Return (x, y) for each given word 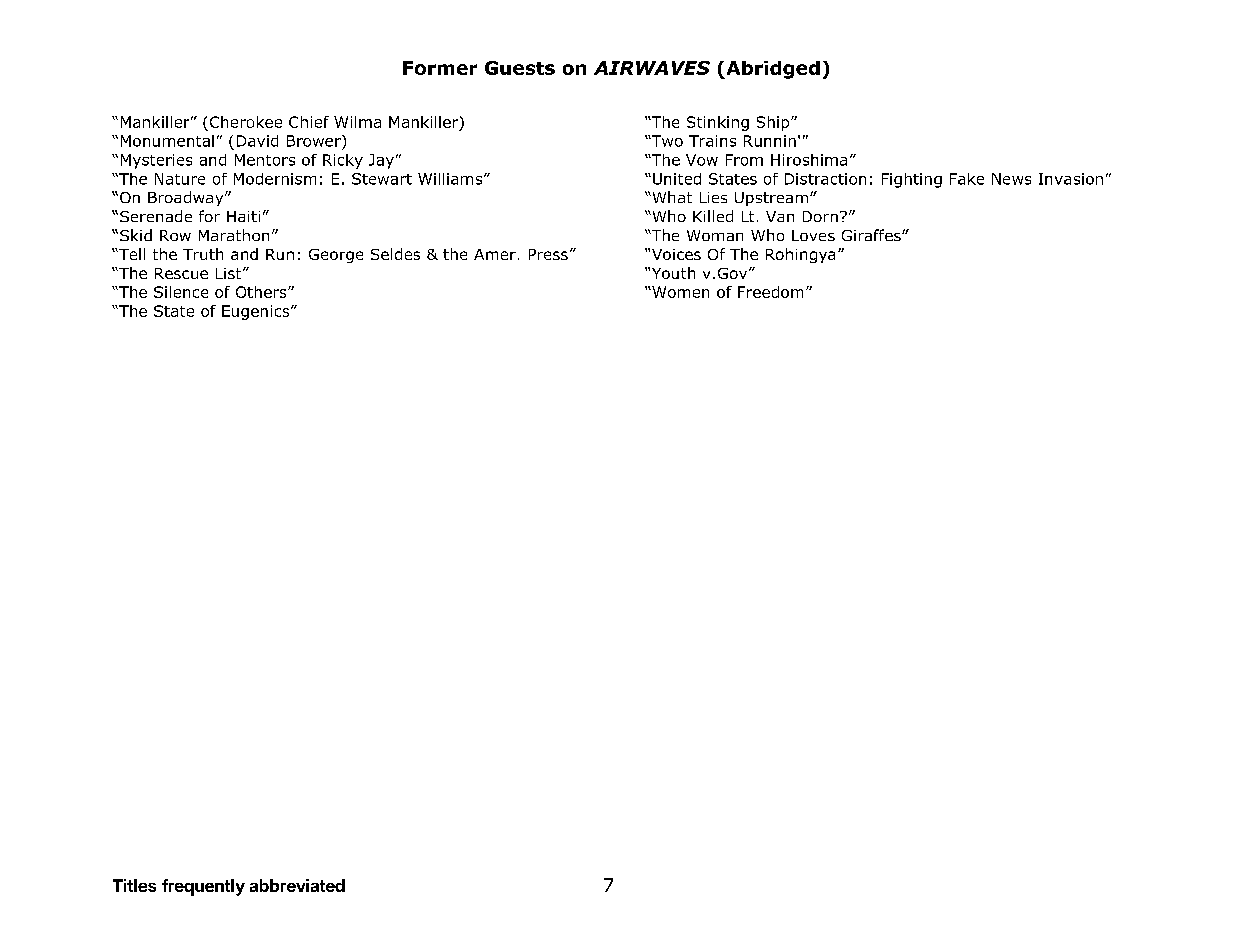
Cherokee (246, 122)
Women (679, 292)
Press (548, 254)
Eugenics (257, 312)
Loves (813, 235)
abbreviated (297, 885)
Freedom (770, 292)
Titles (134, 885)
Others (262, 292)
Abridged (772, 70)
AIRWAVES (652, 68)
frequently (203, 887)
